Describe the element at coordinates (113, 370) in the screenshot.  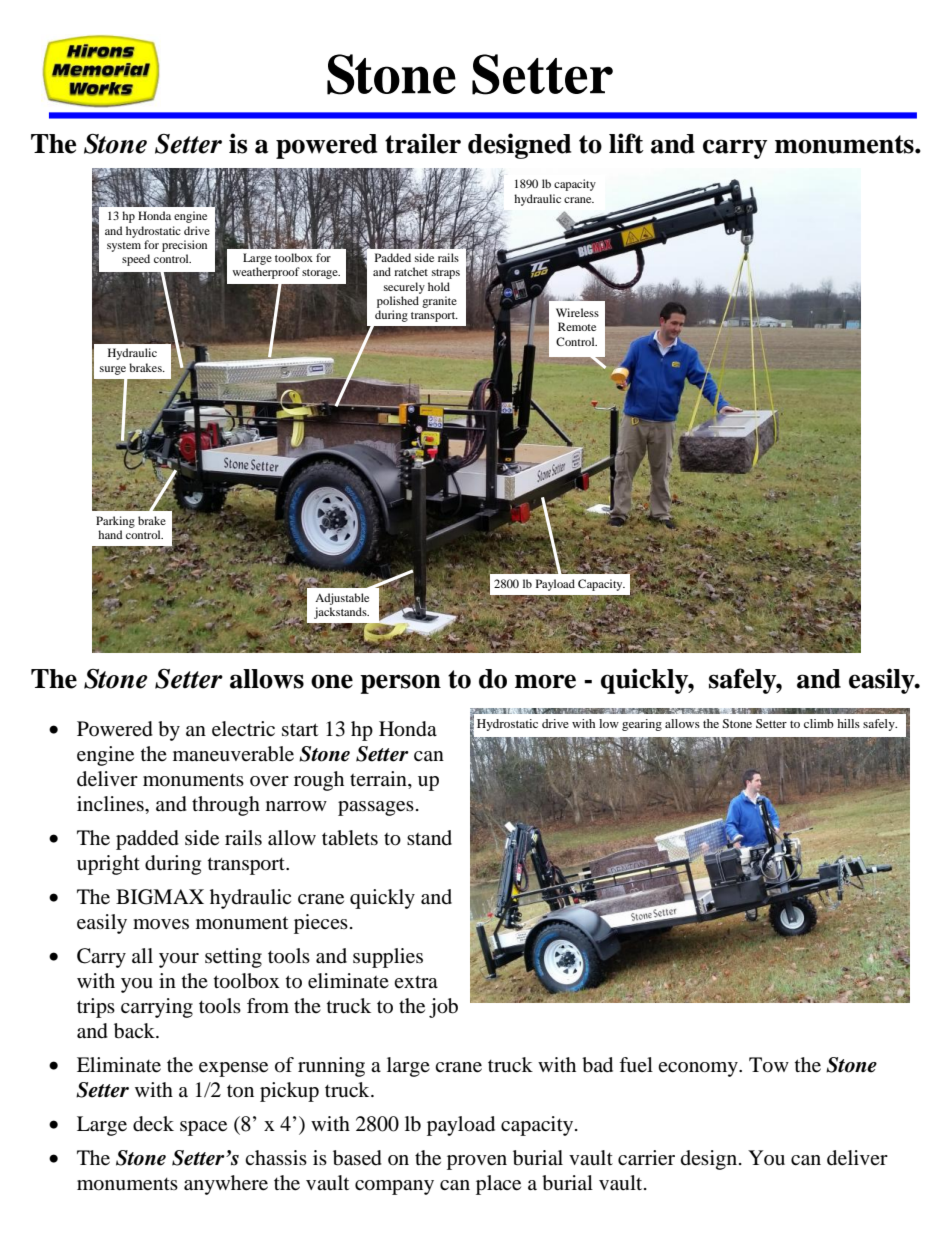
I see `surge` at that location.
